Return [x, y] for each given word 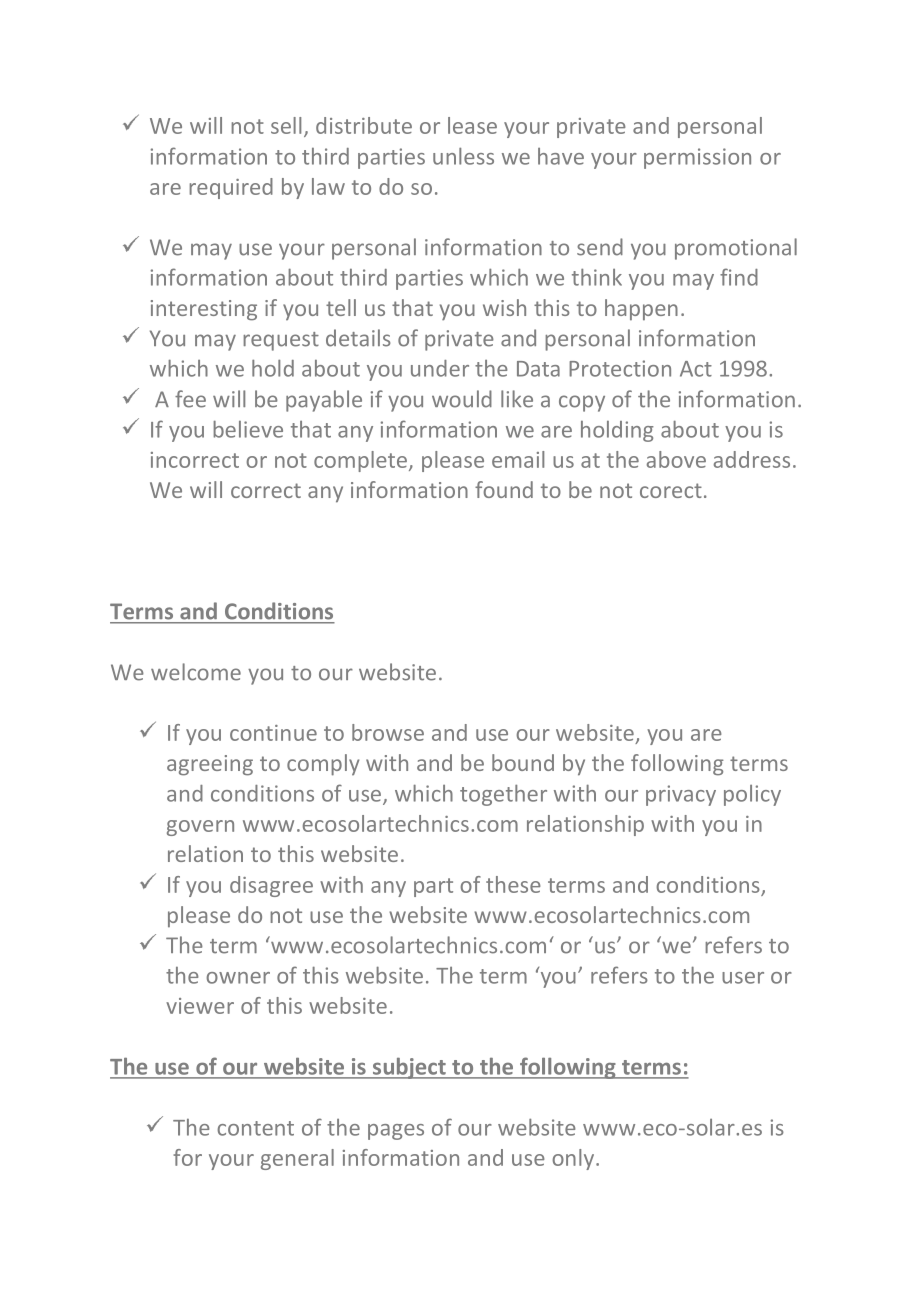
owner [238, 978]
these [513, 884]
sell [286, 125]
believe [248, 429]
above [676, 459]
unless [463, 156]
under [440, 368]
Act [696, 369]
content [255, 1128]
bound [523, 762]
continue [273, 733]
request [281, 341]
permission [697, 158]
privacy [681, 795]
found [504, 489]
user [743, 978]
